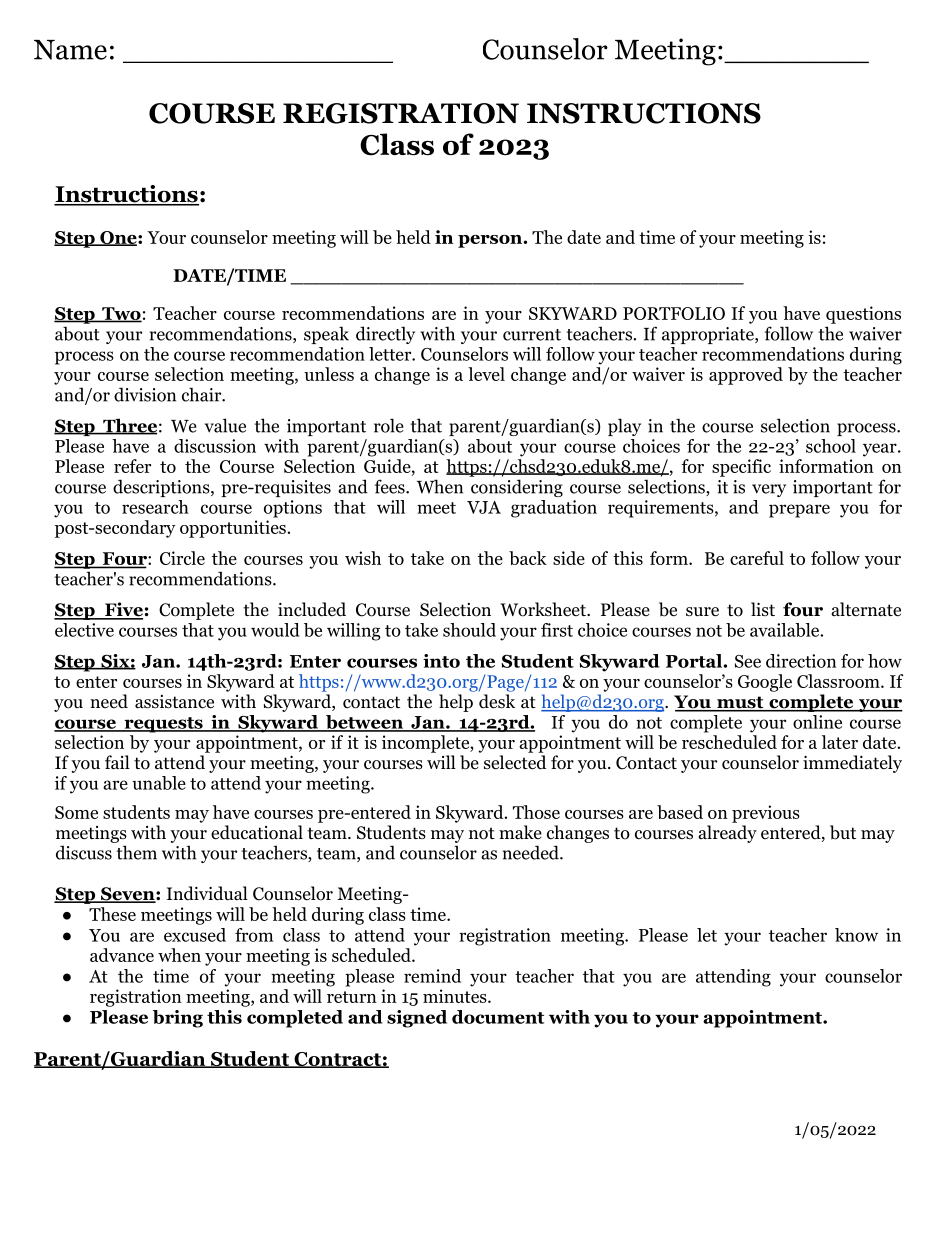 This page has width=952, height=1233. Describe the element at coordinates (389, 425) in the page. I see `role` at that location.
